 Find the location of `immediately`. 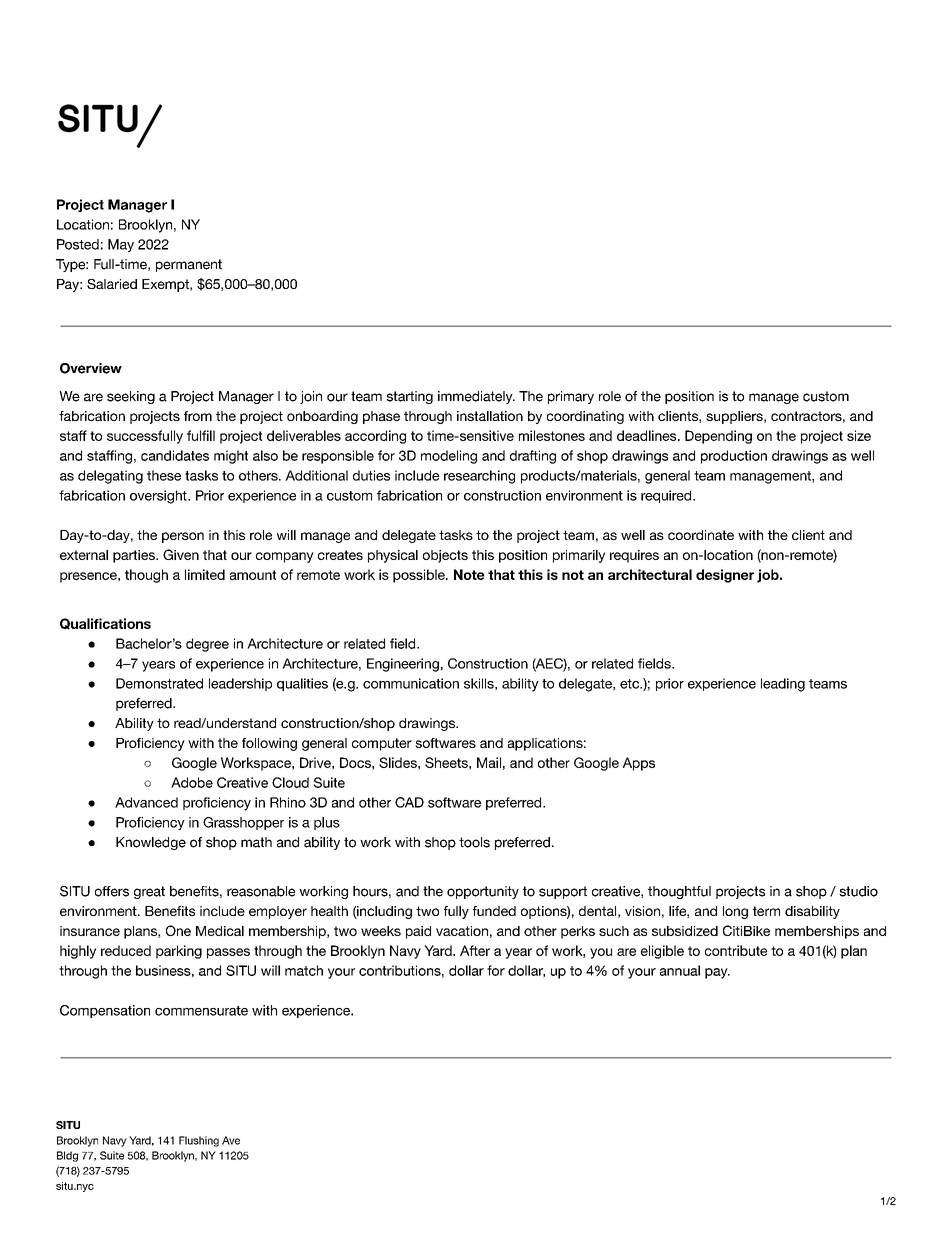

immediately is located at coordinates (476, 397).
